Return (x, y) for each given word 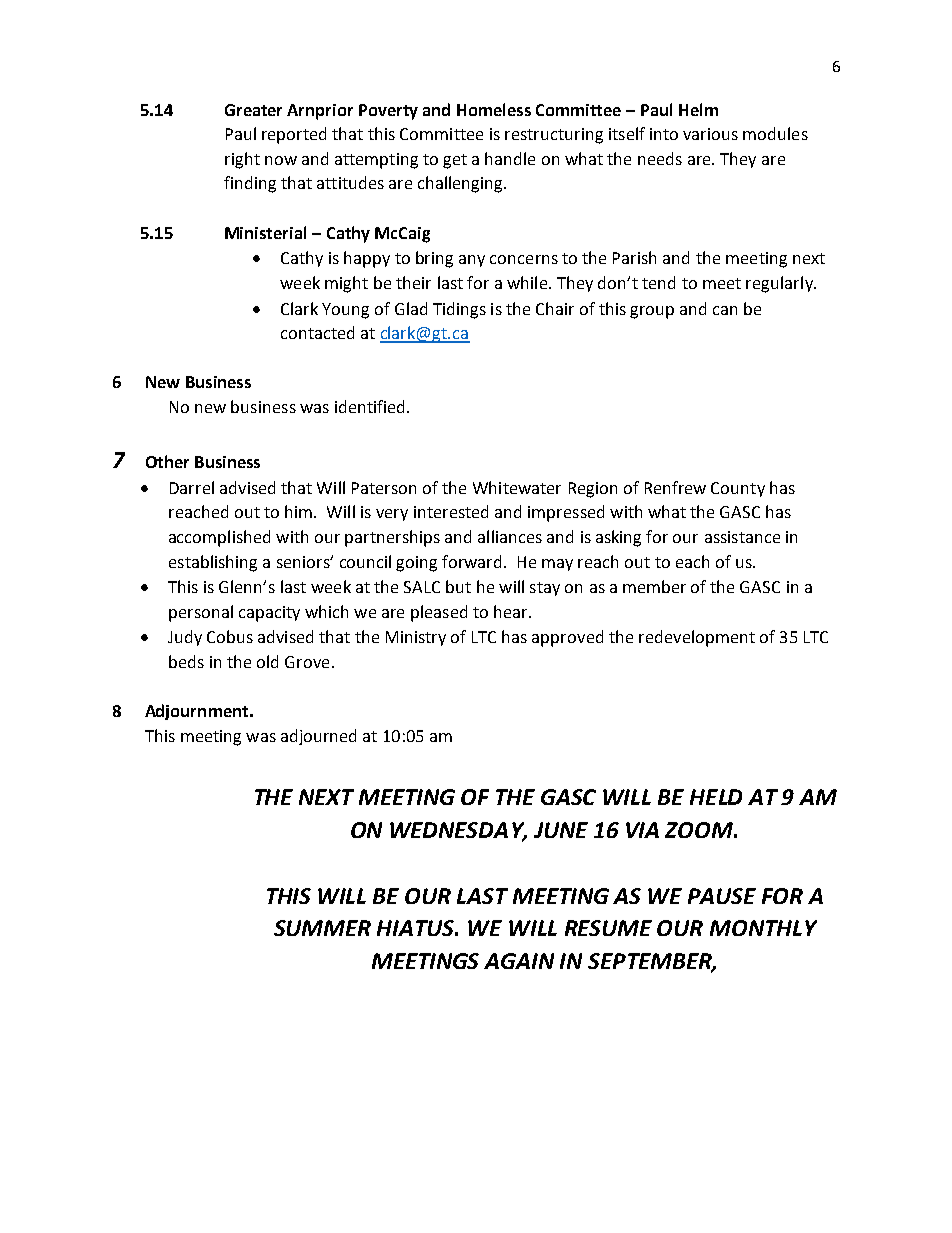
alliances (510, 536)
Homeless (494, 109)
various (710, 134)
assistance (742, 537)
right (242, 160)
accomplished (219, 538)
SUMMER (322, 928)
